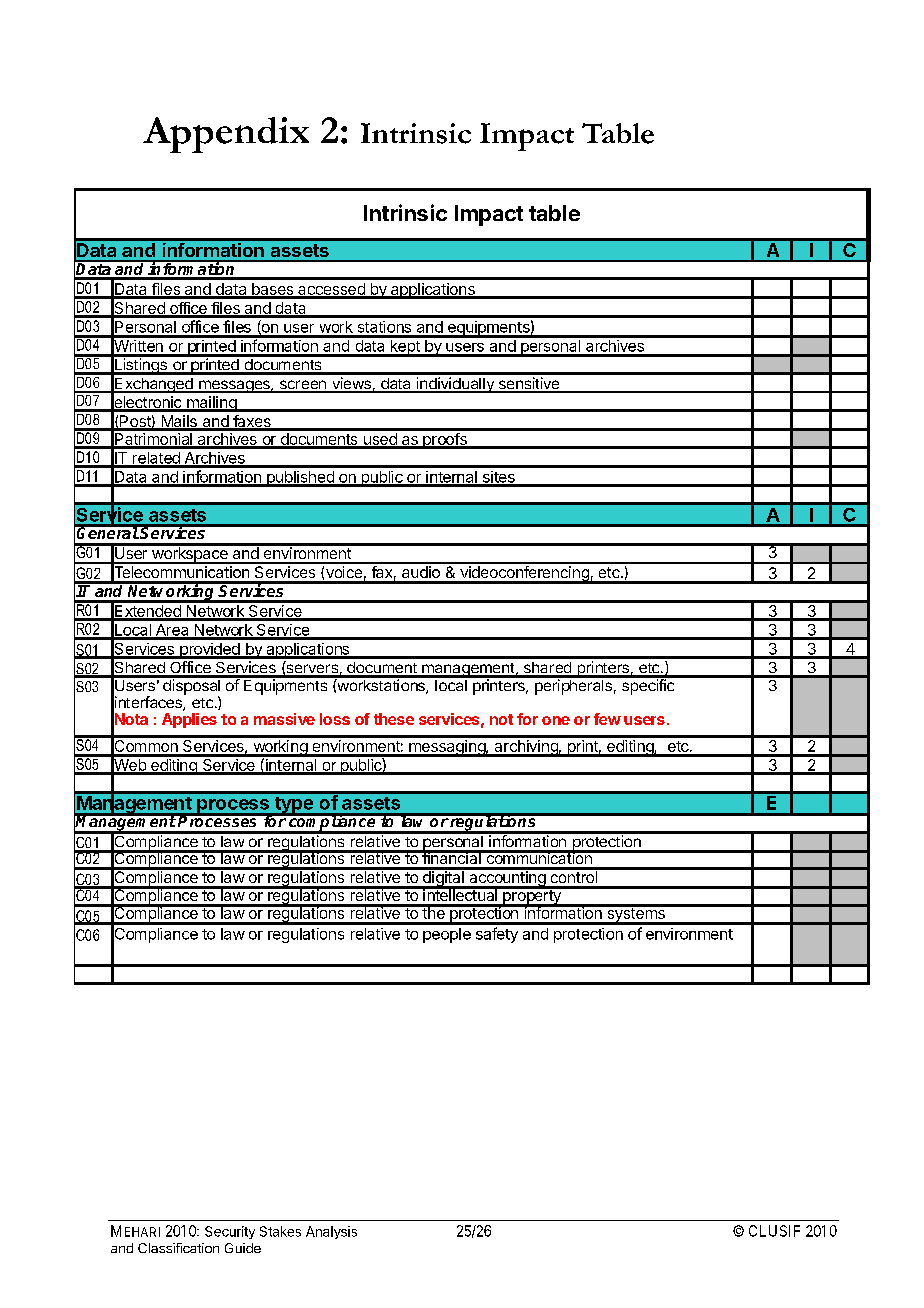  Describe the element at coordinates (302, 386) in the page. I see `screen` at that location.
